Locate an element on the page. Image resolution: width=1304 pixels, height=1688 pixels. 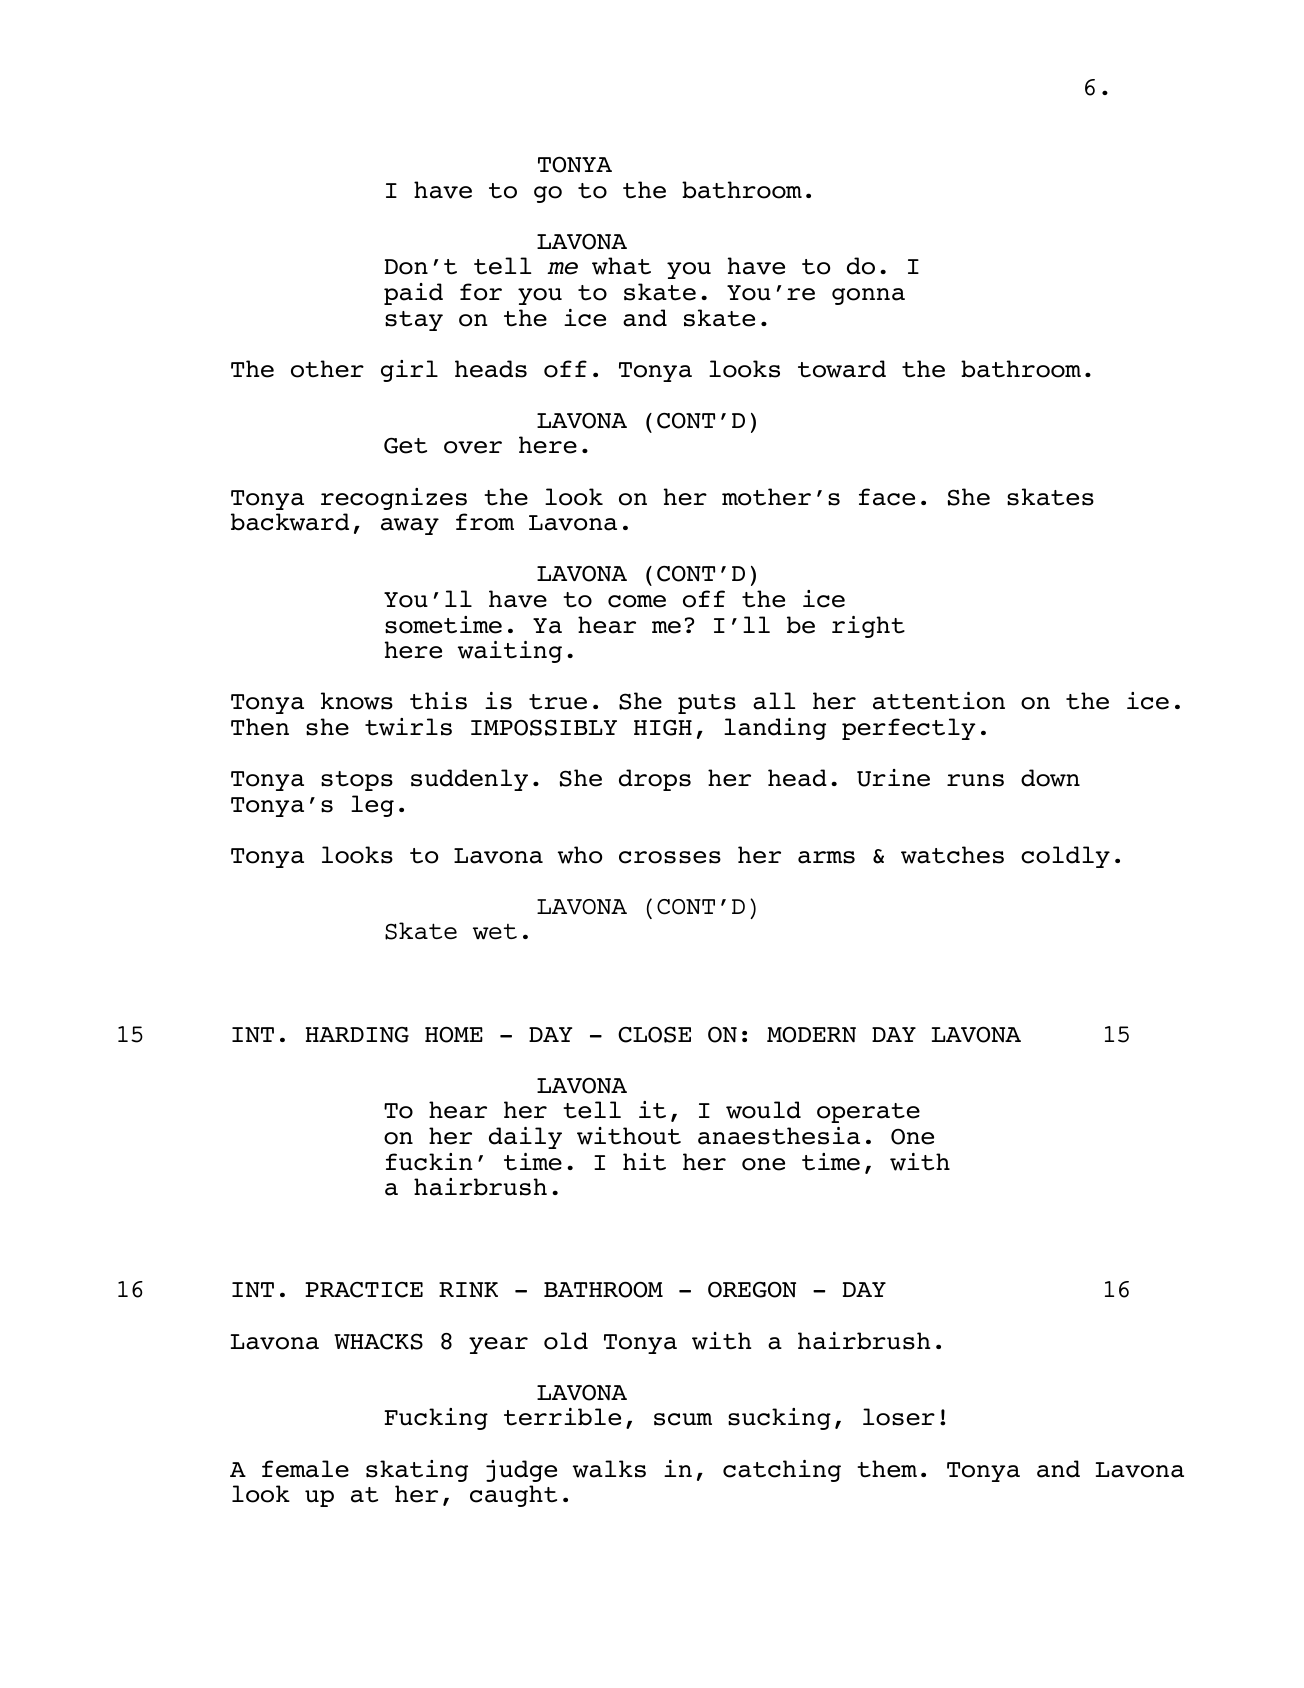
crosses is located at coordinates (670, 857).
